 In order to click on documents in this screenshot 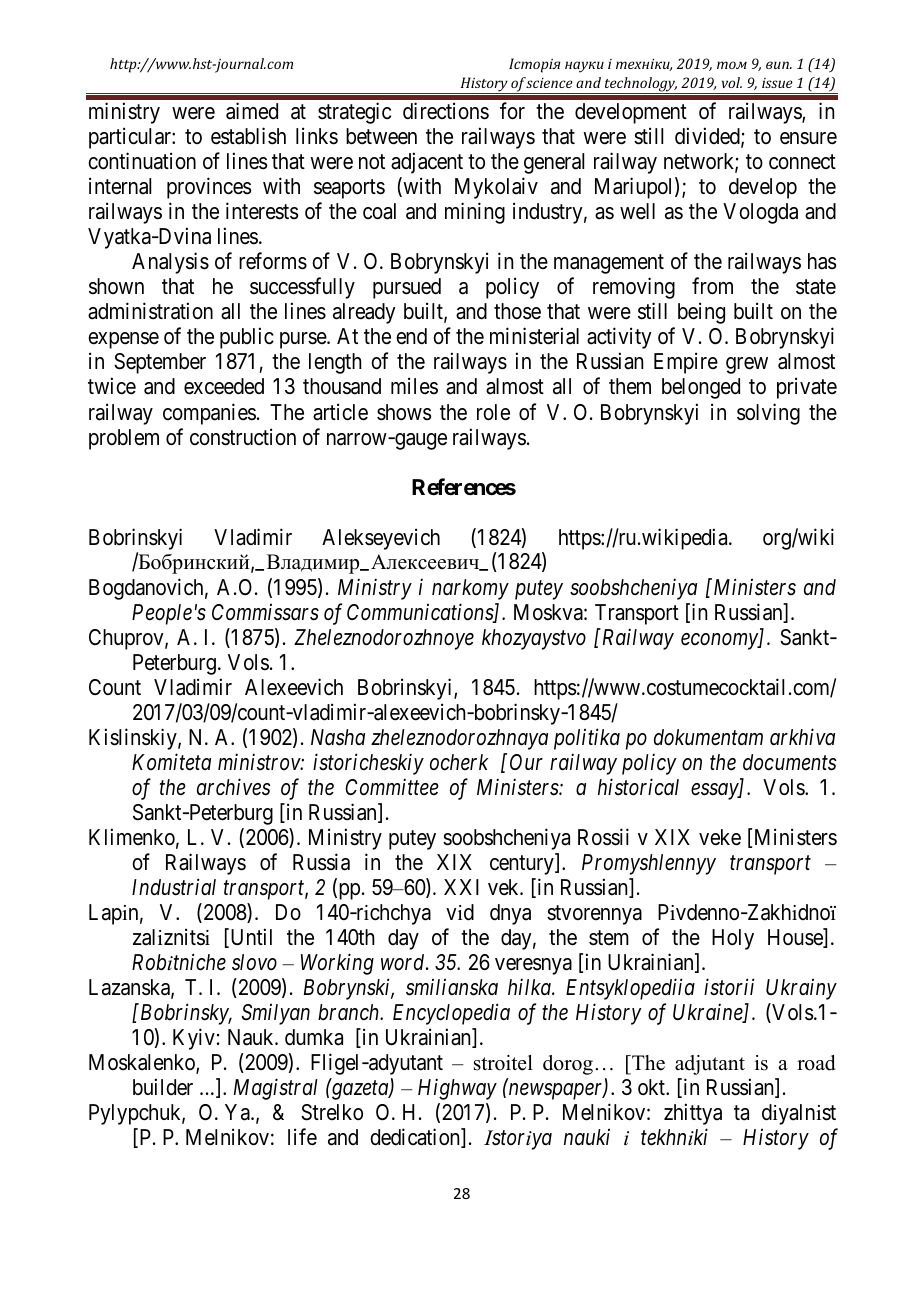, I will do `click(790, 762)`.
